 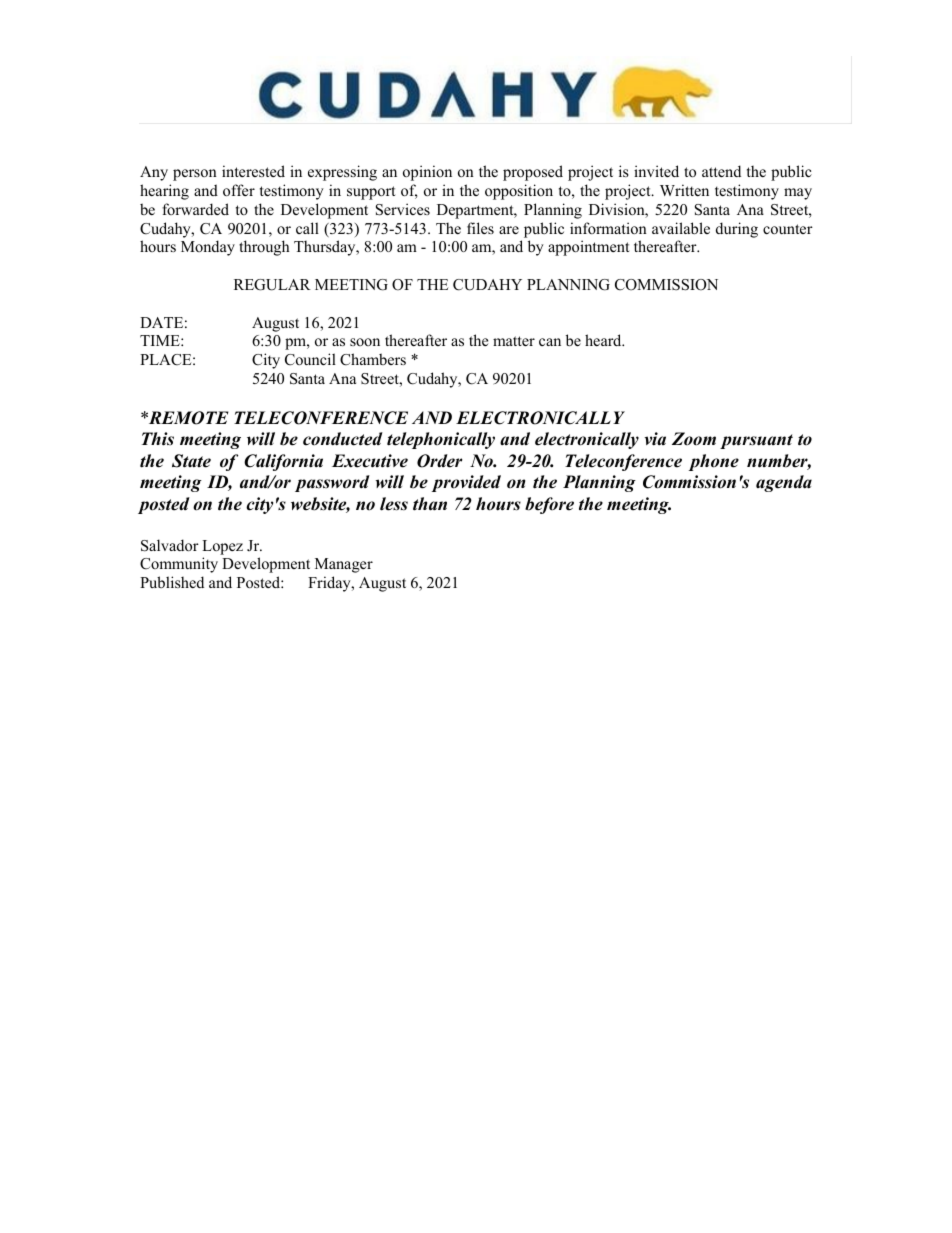 What do you see at coordinates (694, 439) in the page?
I see `Zoom` at bounding box center [694, 439].
